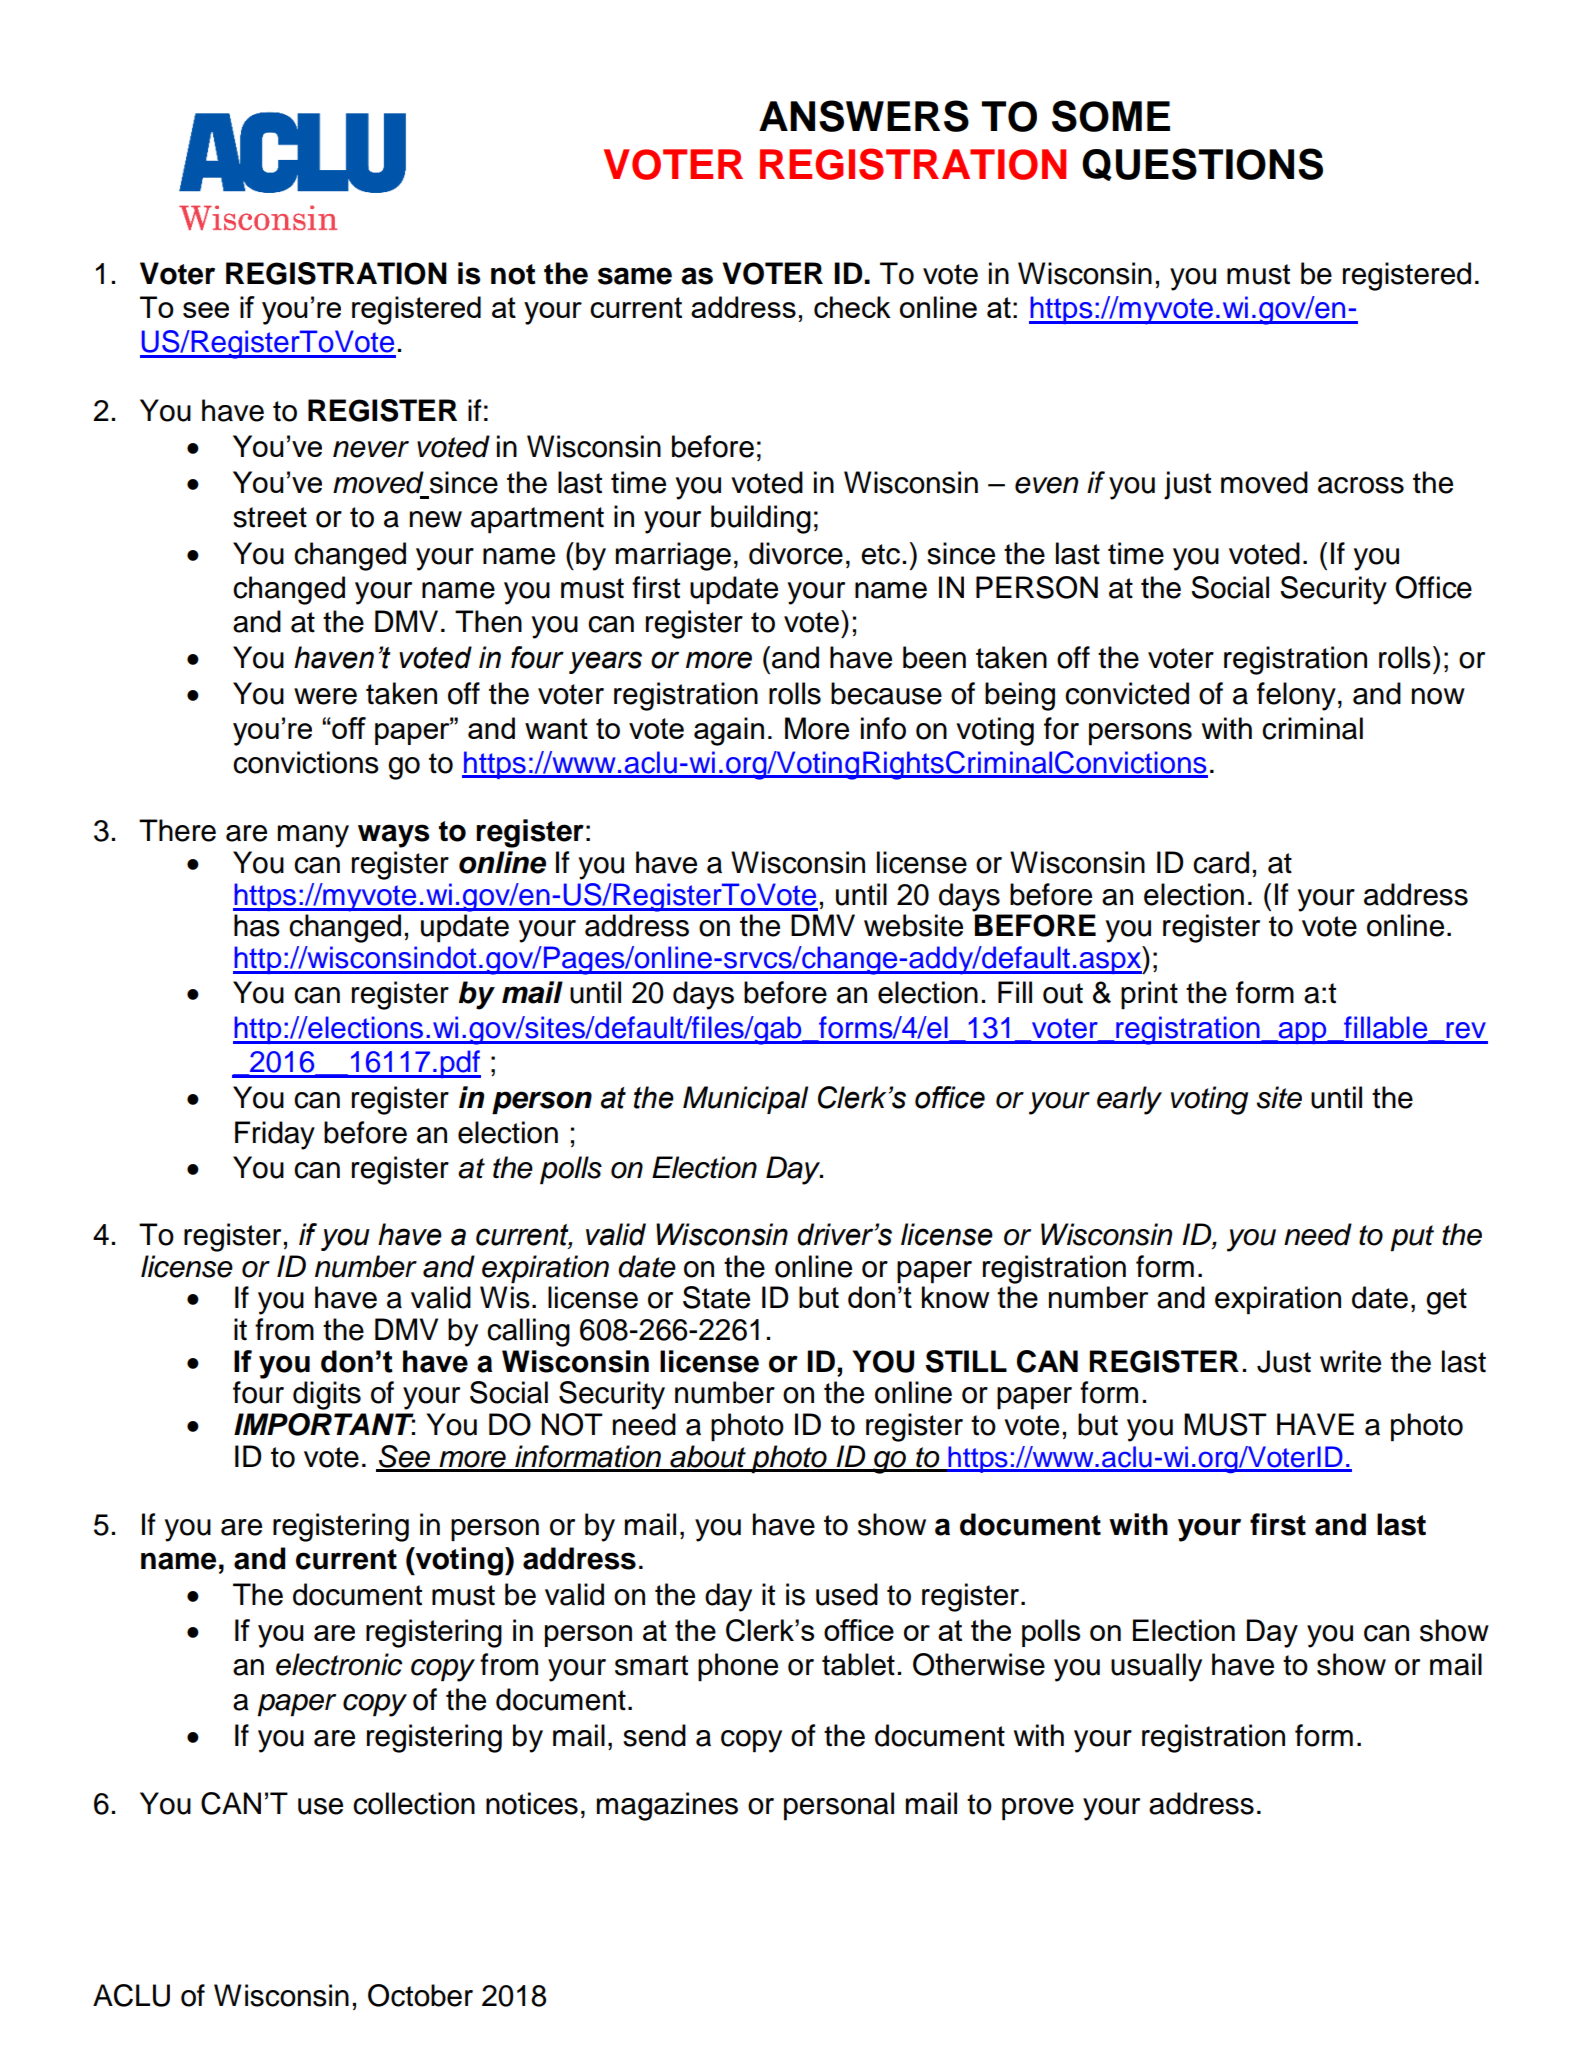 Image resolution: width=1582 pixels, height=2047 pixels. I want to click on used, so click(847, 1594).
